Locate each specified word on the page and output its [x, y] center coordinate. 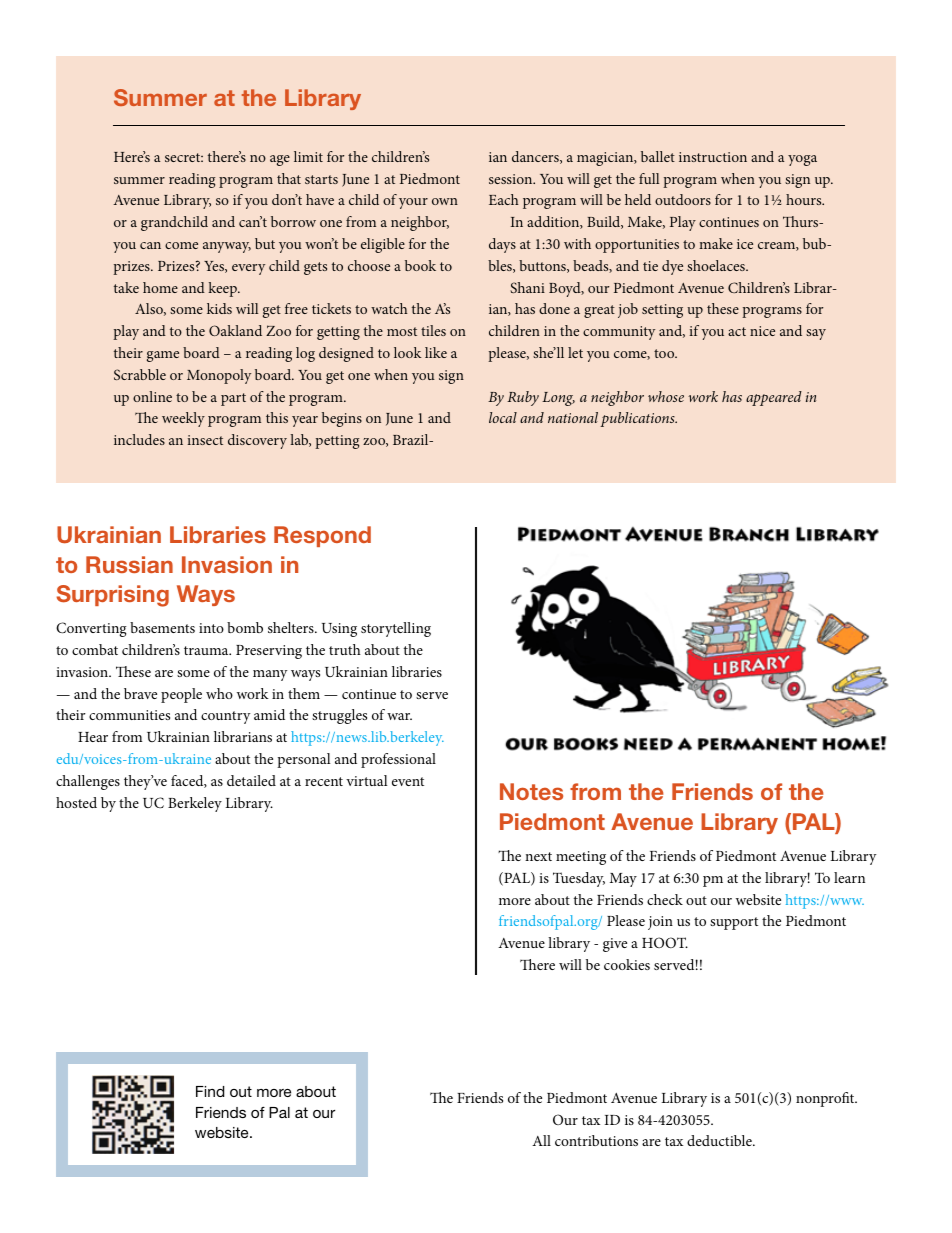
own [445, 201]
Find [210, 1091]
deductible [720, 1140]
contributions [596, 1140]
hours [805, 199]
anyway [227, 247]
